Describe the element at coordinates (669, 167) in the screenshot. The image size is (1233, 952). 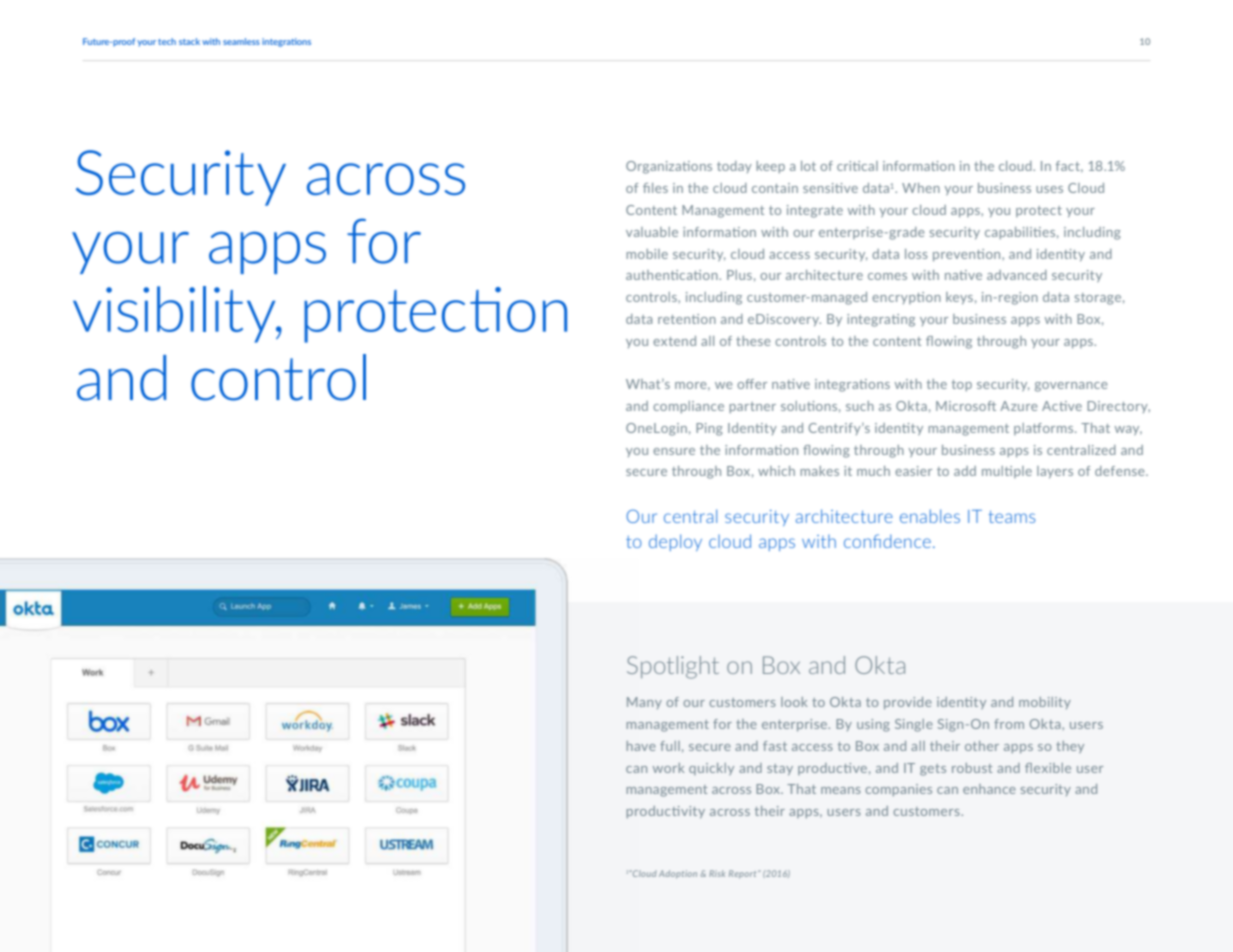
I see `Organizations` at that location.
